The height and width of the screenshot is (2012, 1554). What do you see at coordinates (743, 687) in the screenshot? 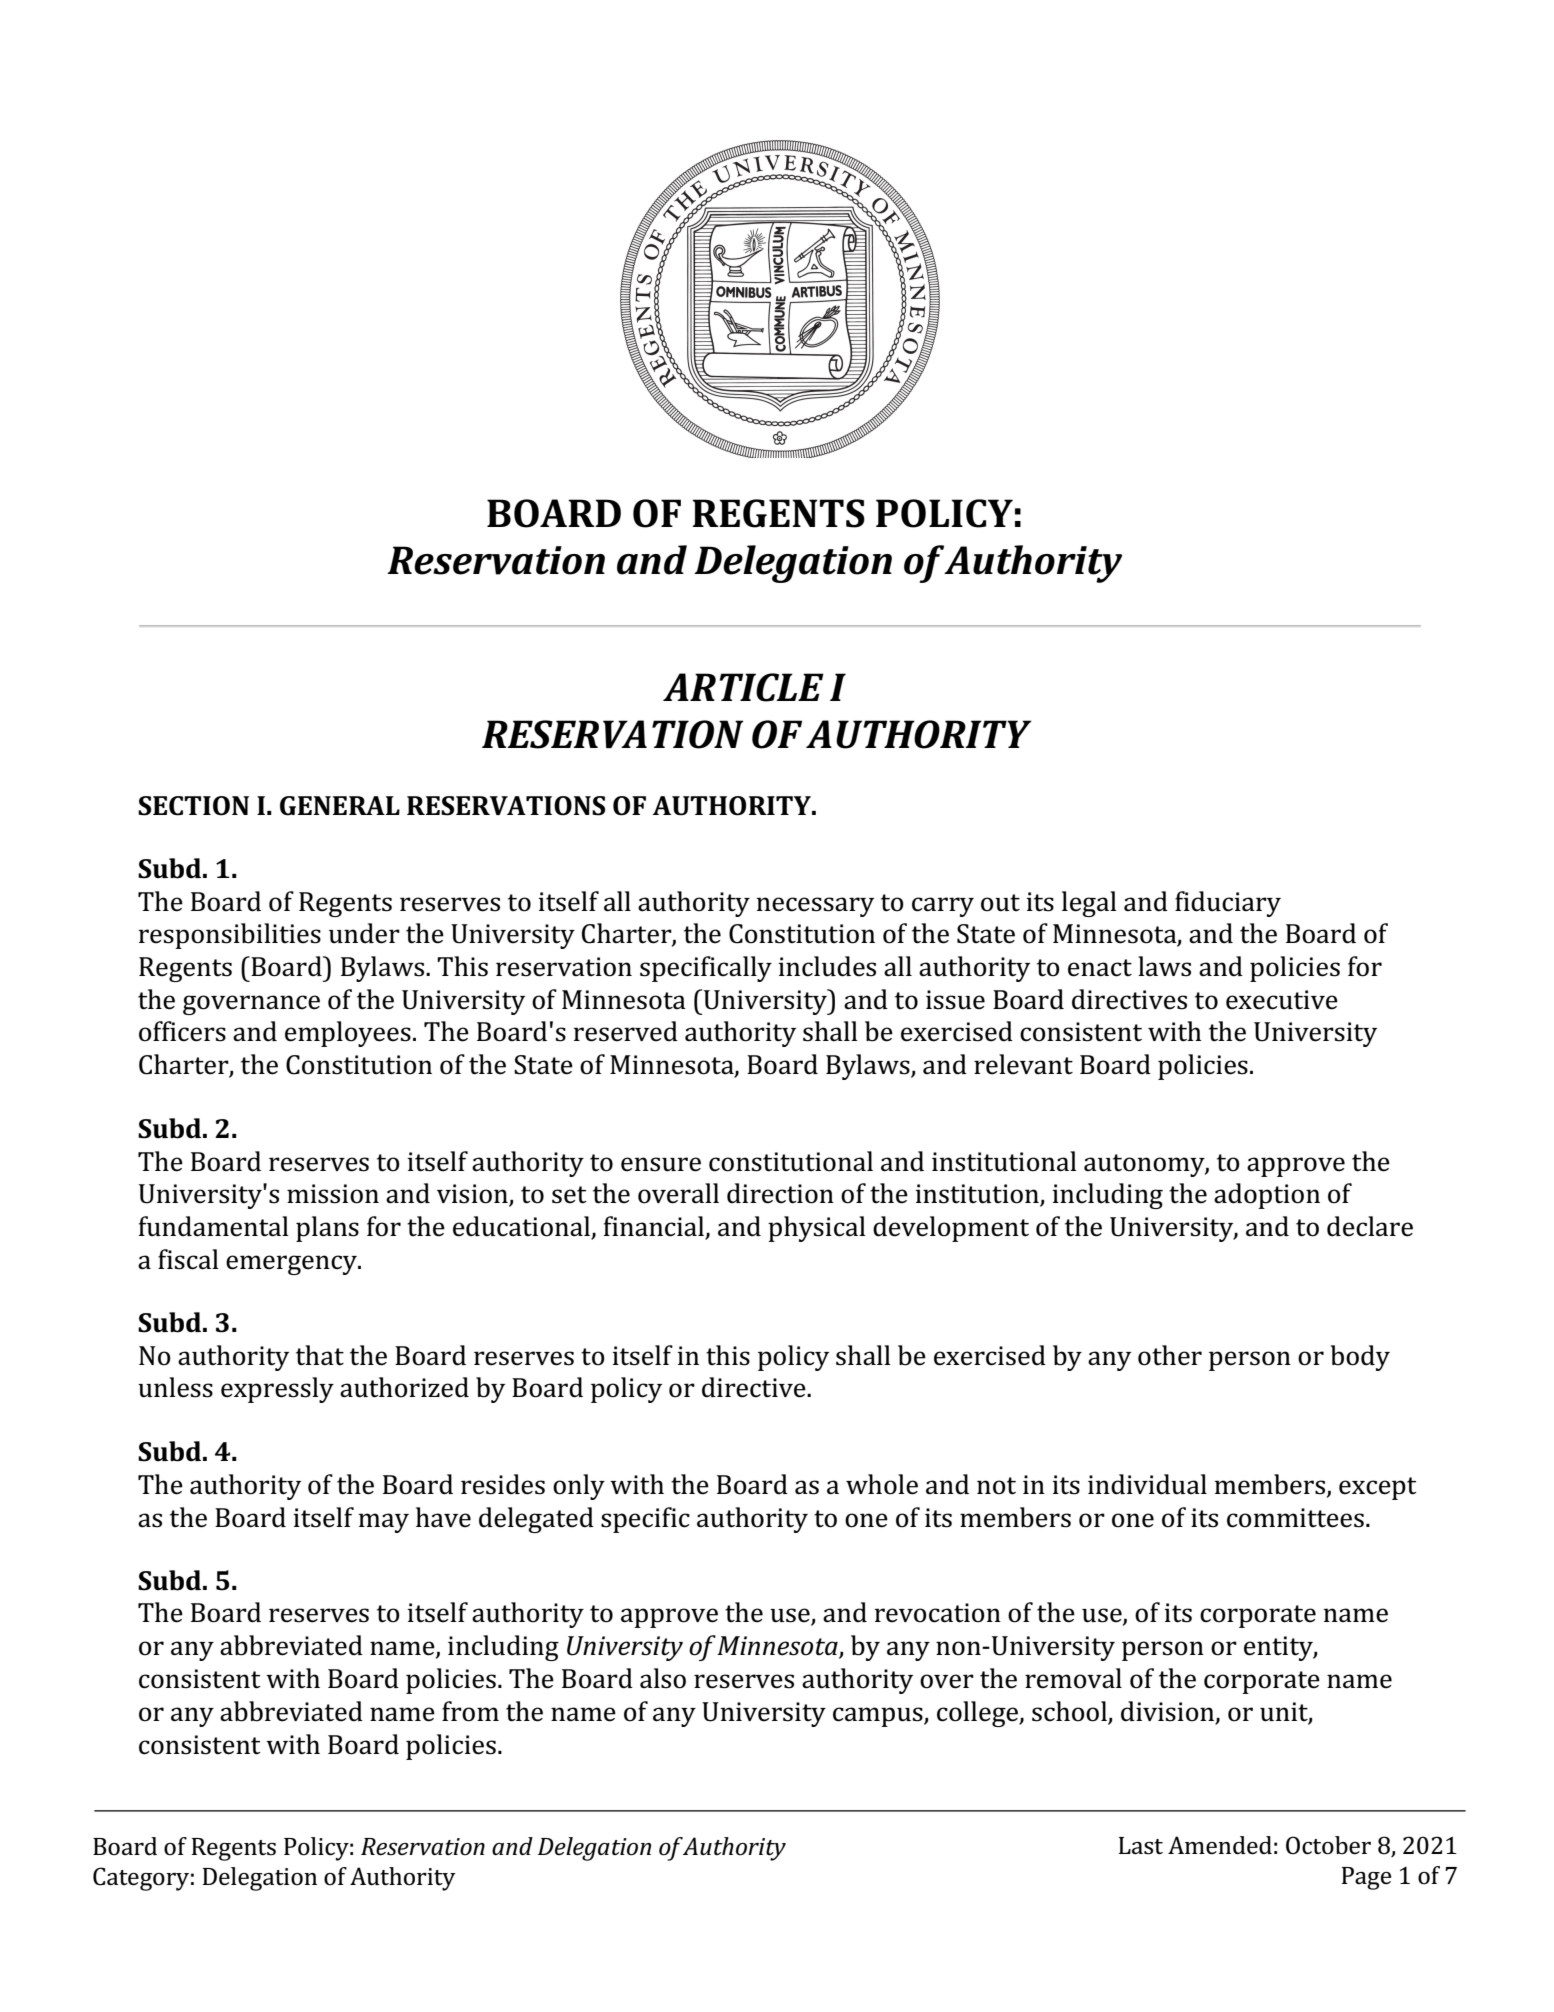
I see `ARTICLE` at bounding box center [743, 687].
